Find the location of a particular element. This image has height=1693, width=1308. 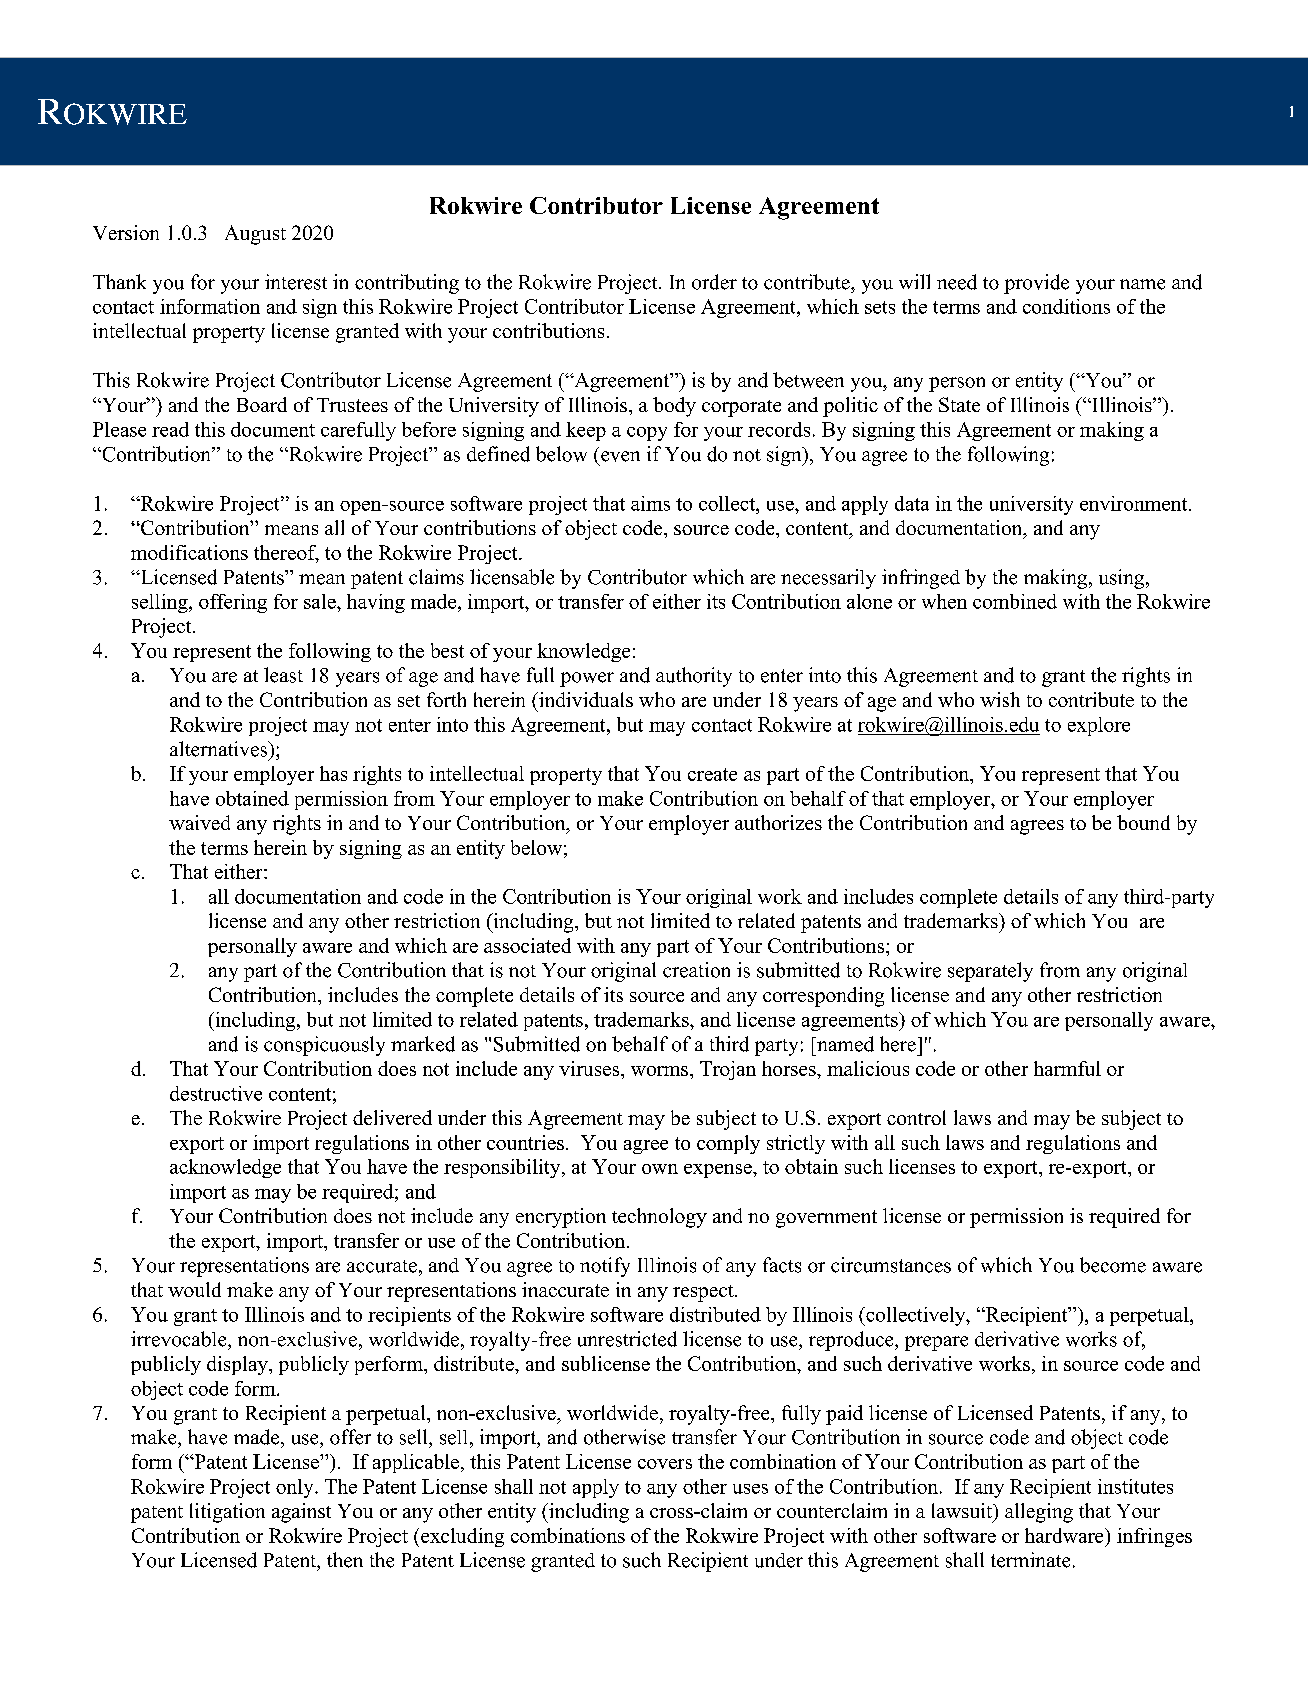

provide is located at coordinates (1036, 284).
